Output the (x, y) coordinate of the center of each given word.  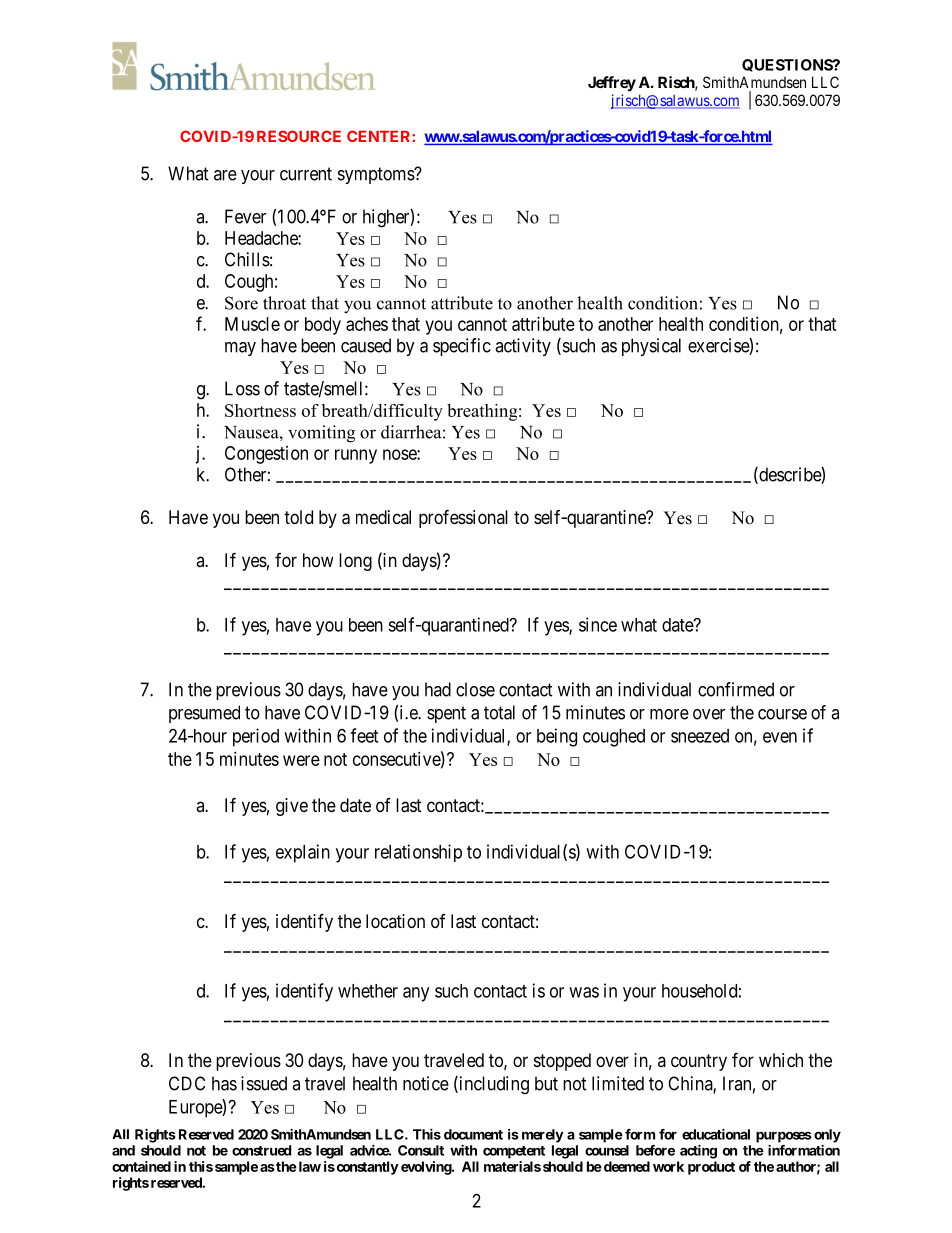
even (780, 737)
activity (523, 347)
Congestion (266, 455)
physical (651, 347)
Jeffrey (612, 83)
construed (262, 1150)
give (292, 807)
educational (716, 1134)
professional (463, 518)
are (225, 175)
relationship (418, 853)
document (473, 1134)
